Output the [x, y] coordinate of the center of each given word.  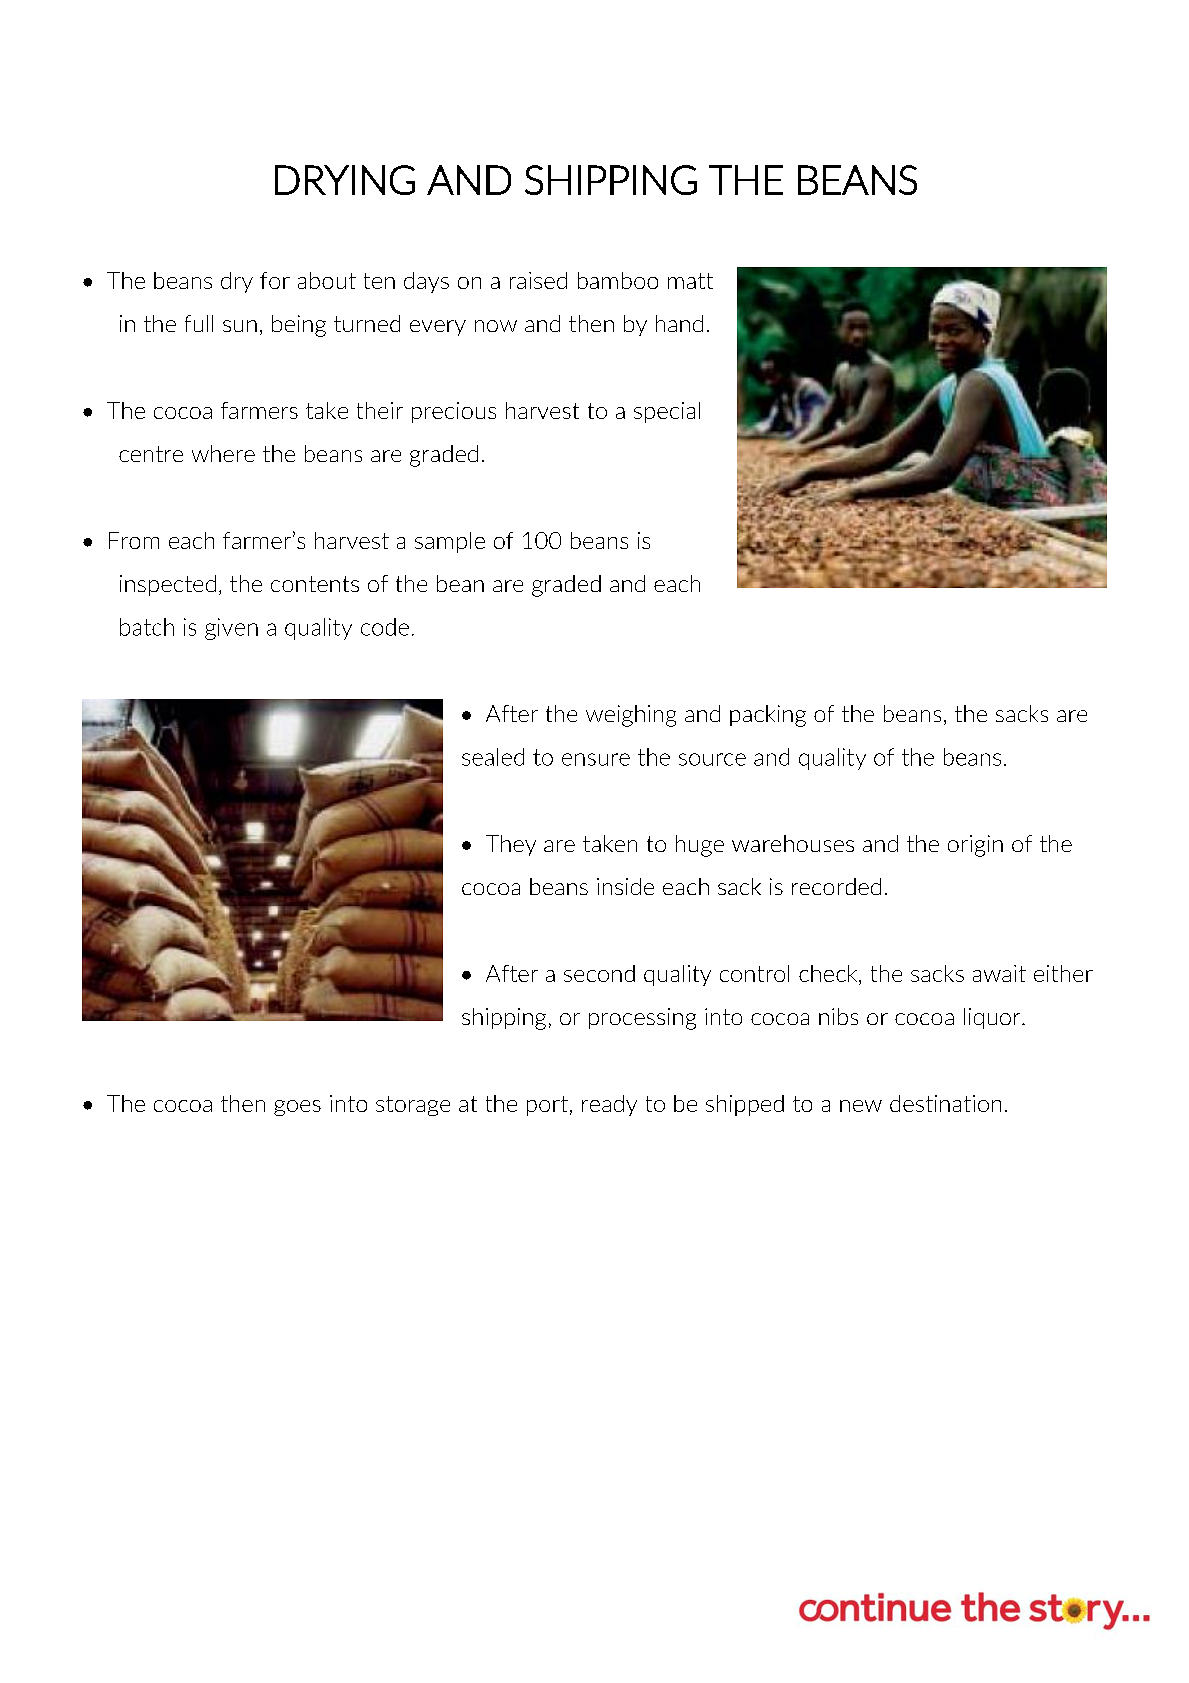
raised [538, 280]
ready [609, 1105]
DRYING [345, 180]
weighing [631, 716]
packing [768, 716]
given [231, 629]
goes [297, 1108]
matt [690, 281]
